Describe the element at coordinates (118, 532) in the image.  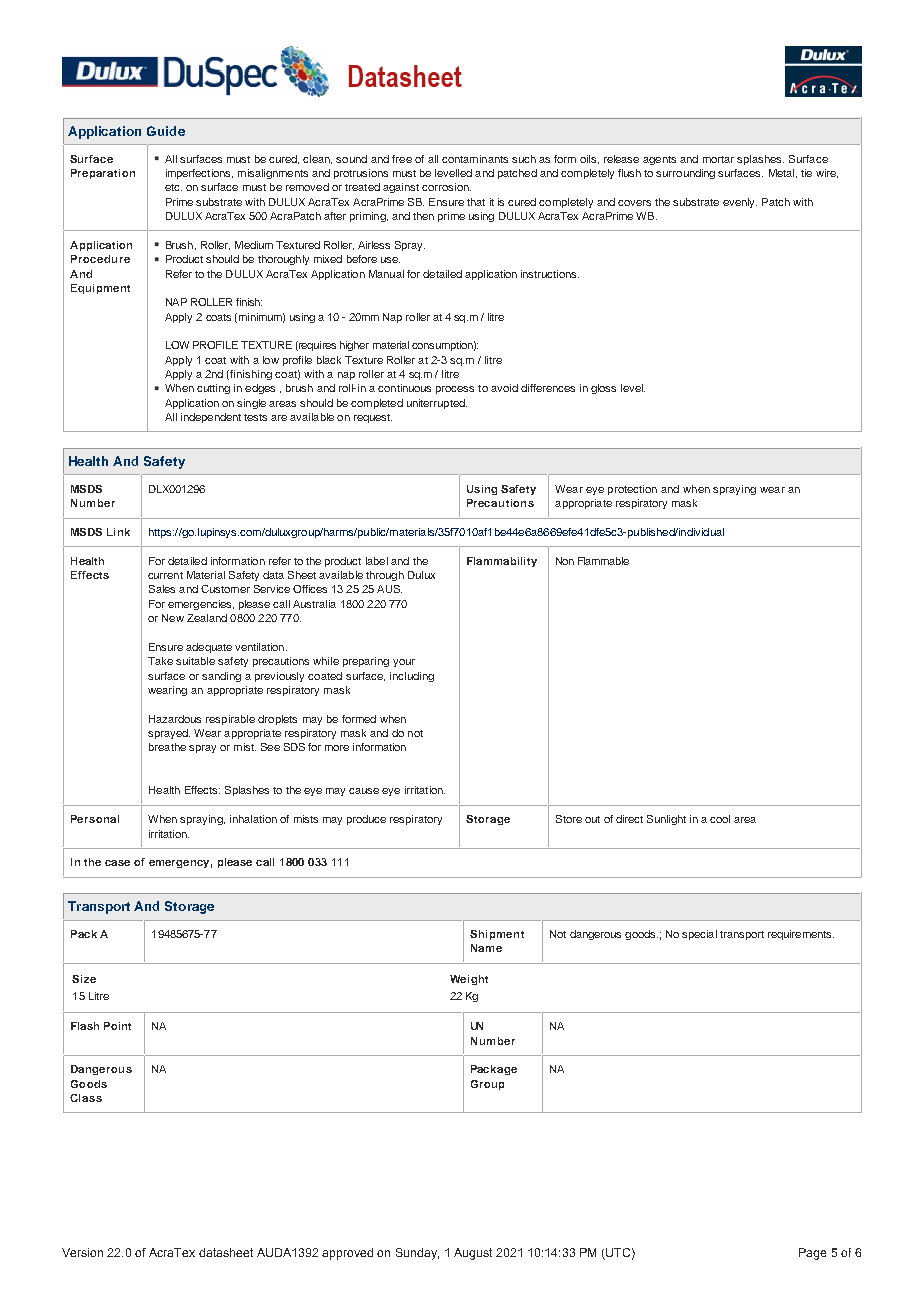
I see `Link` at that location.
